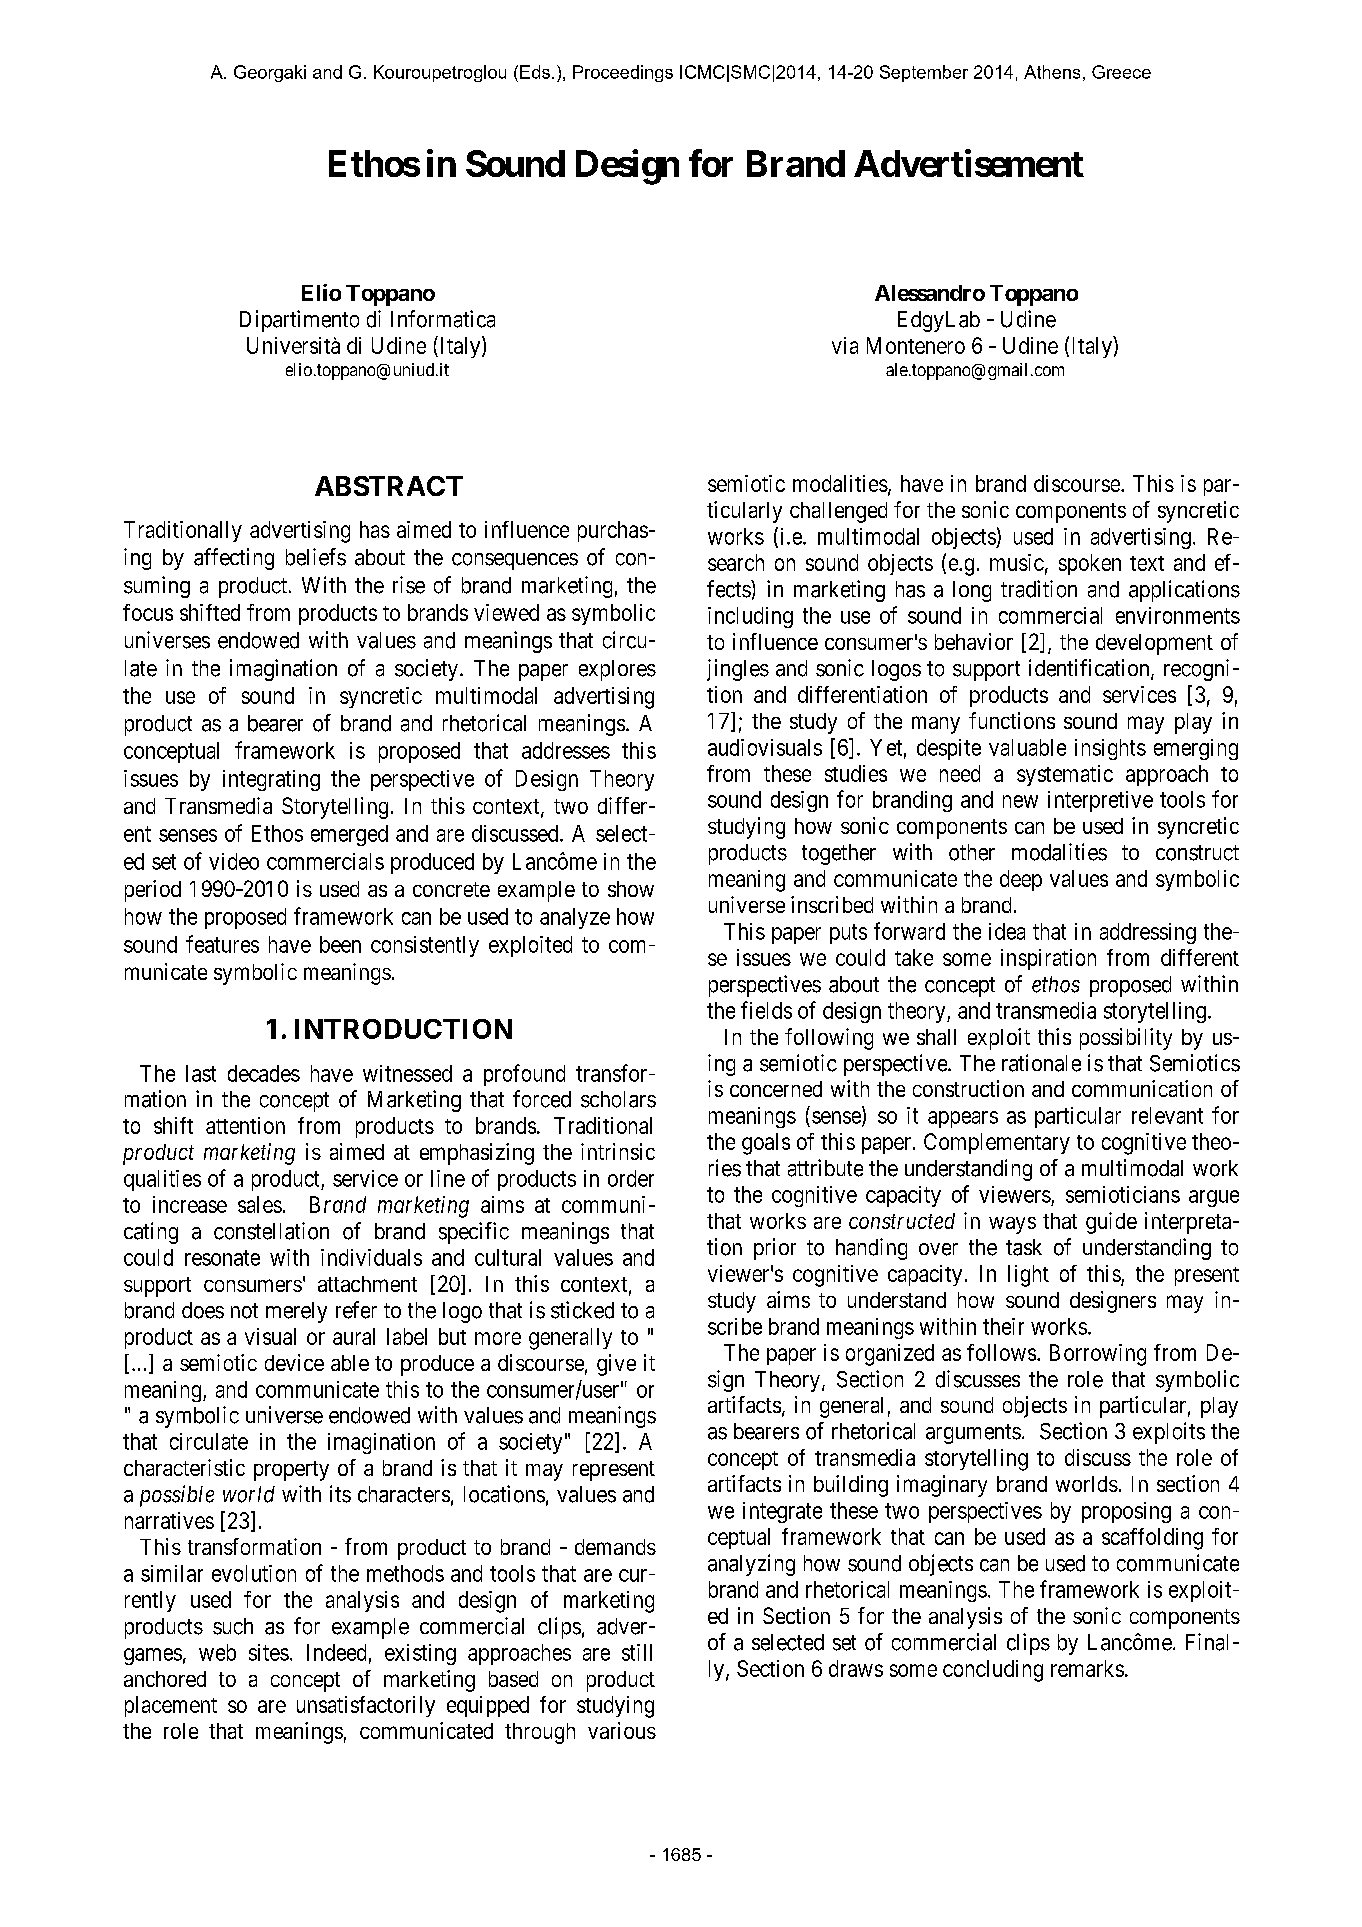 This screenshot has width=1362, height=1927. I want to click on video, so click(234, 861).
